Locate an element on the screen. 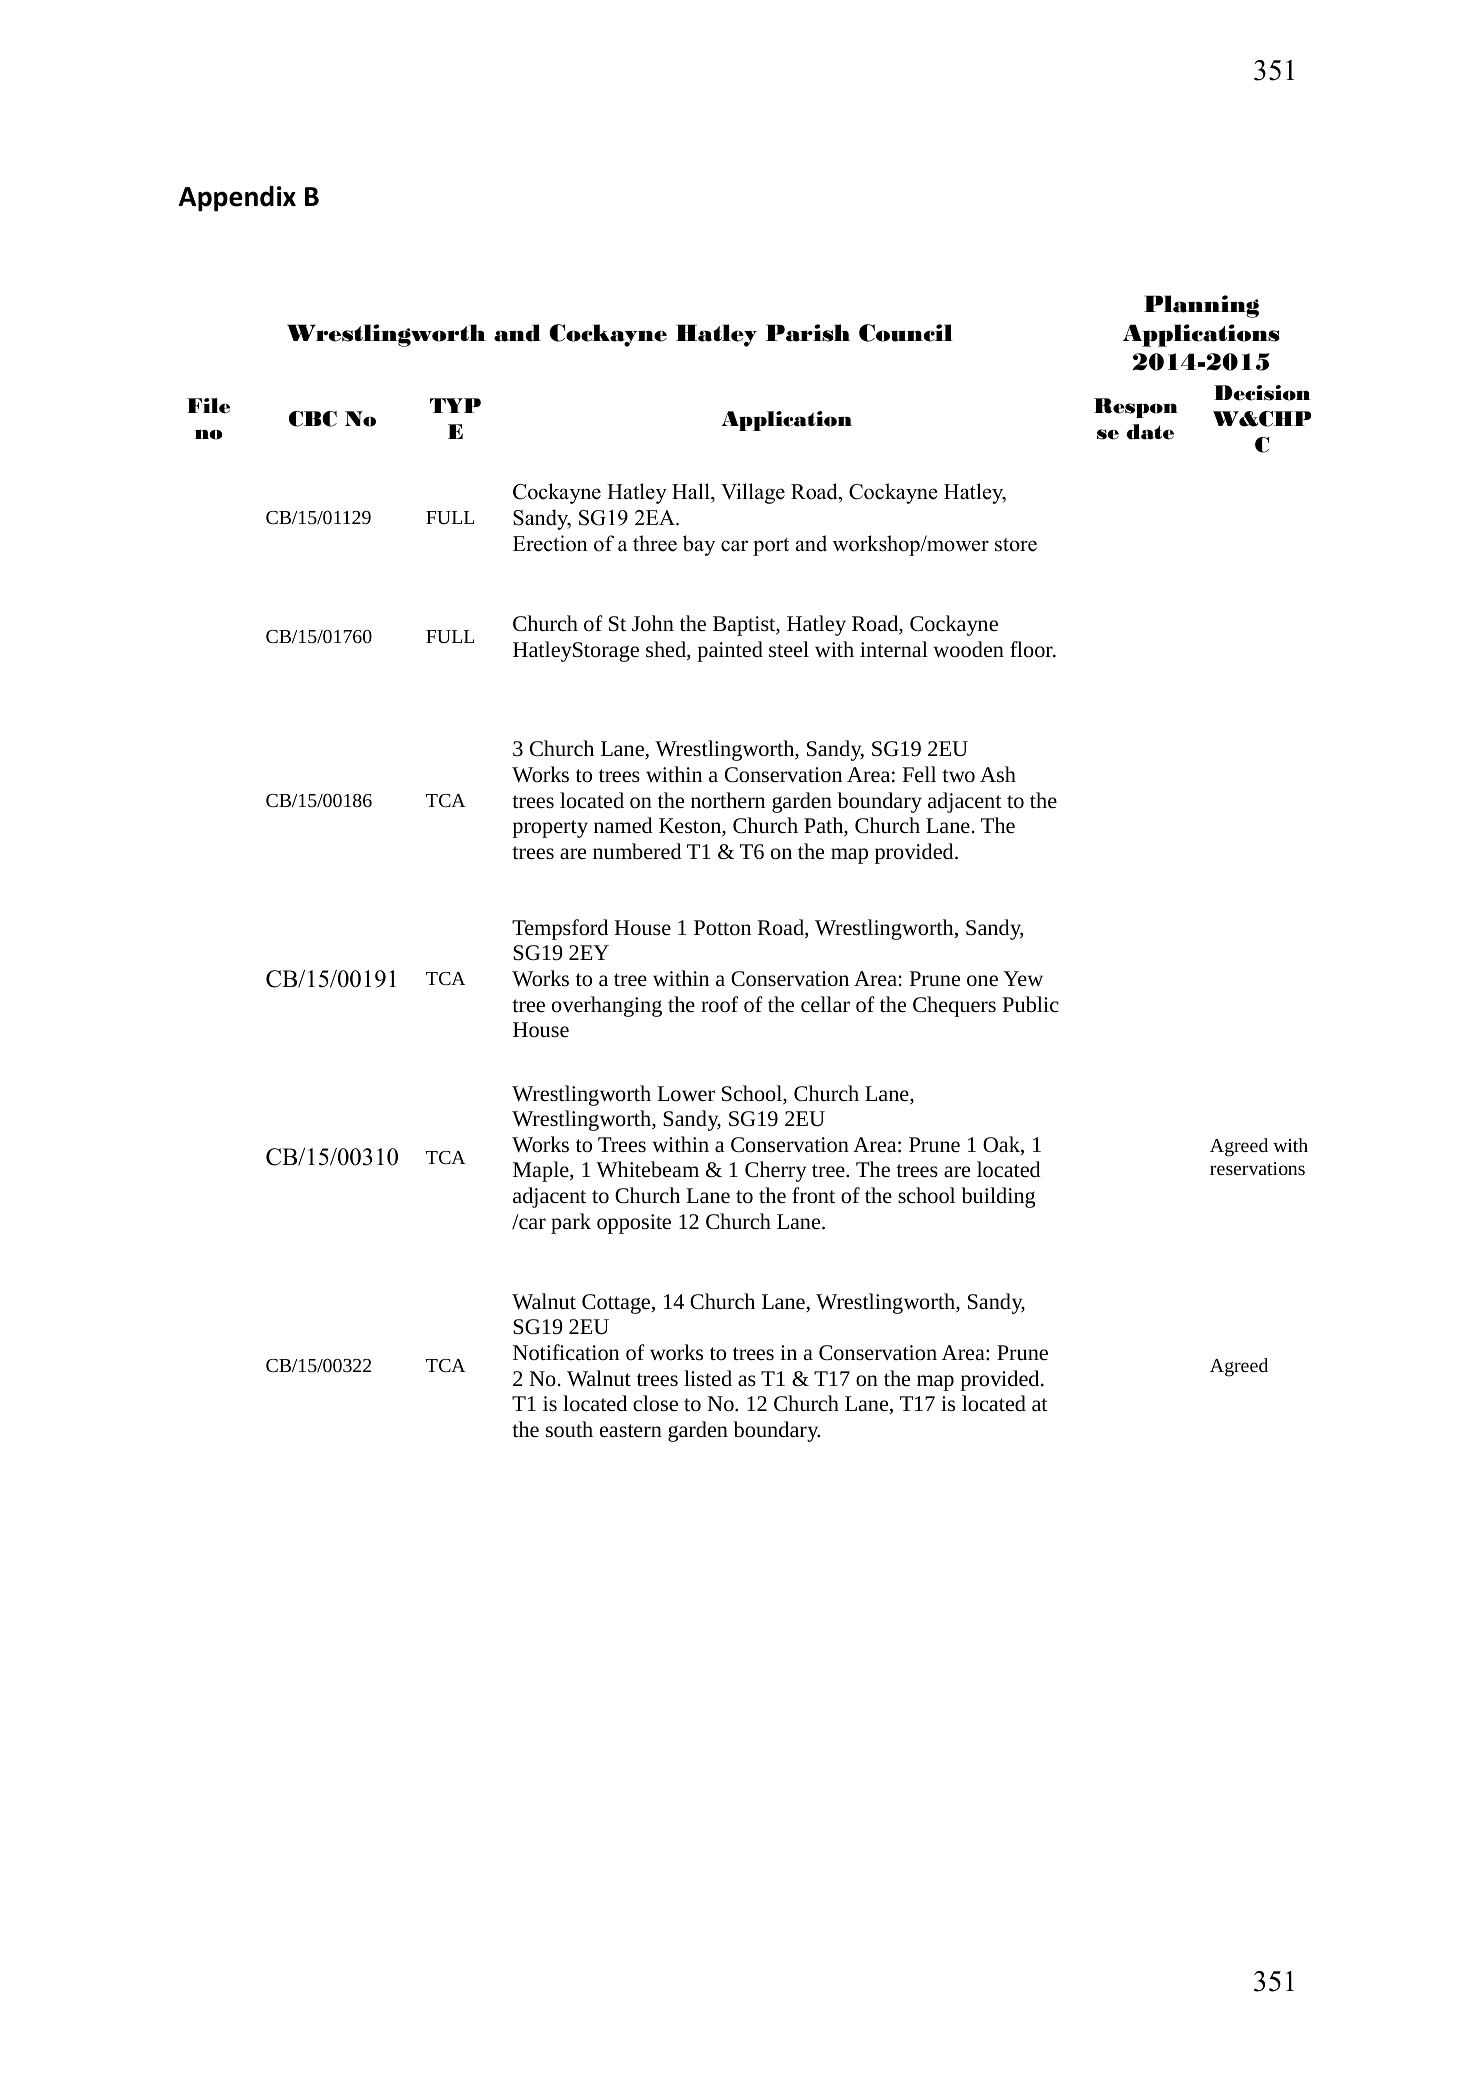  roof is located at coordinates (719, 1004).
